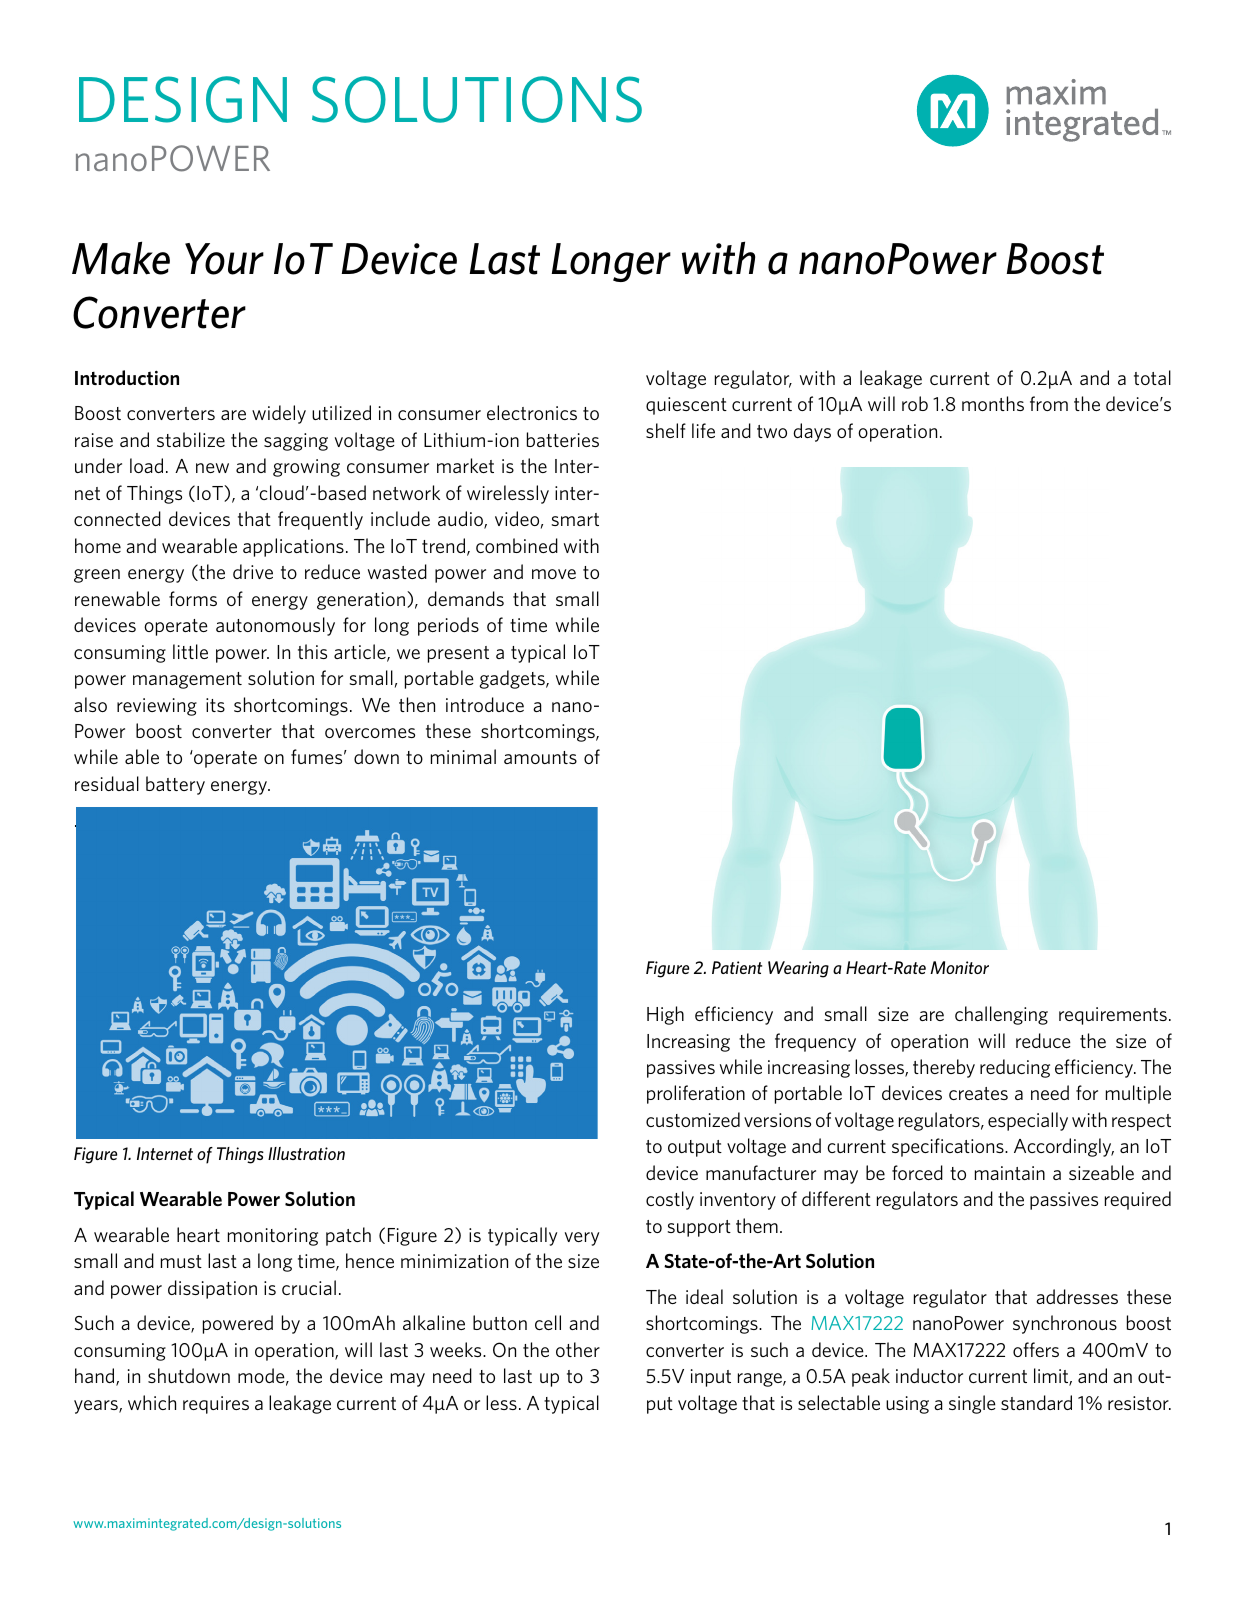 The image size is (1245, 1612). Describe the element at coordinates (253, 571) in the image. I see `drive` at that location.
